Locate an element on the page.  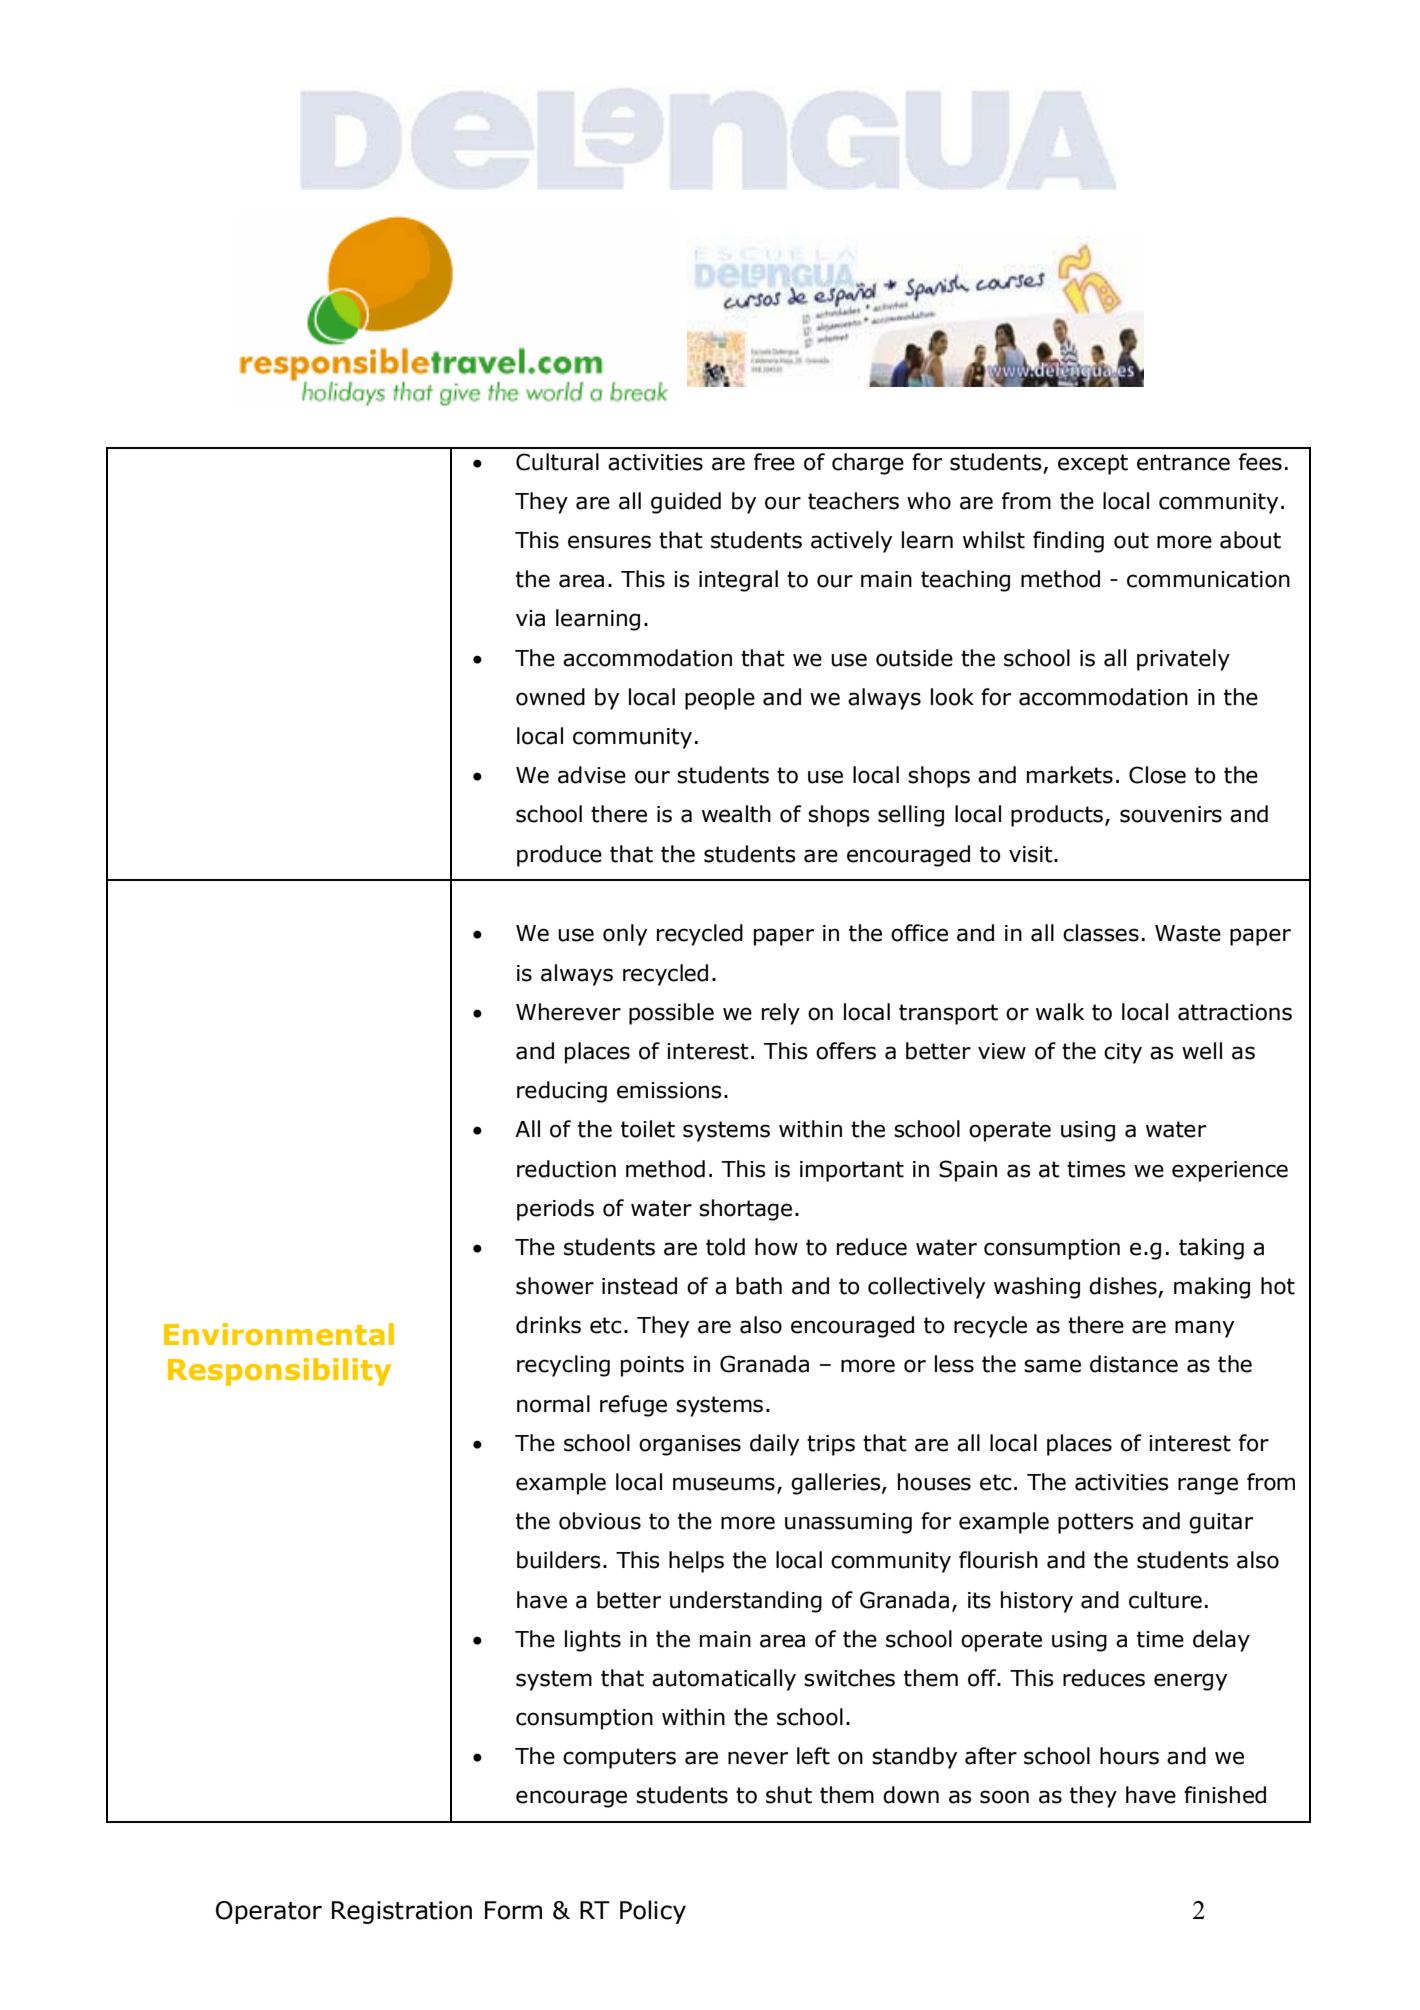
entrance is located at coordinates (1183, 462).
